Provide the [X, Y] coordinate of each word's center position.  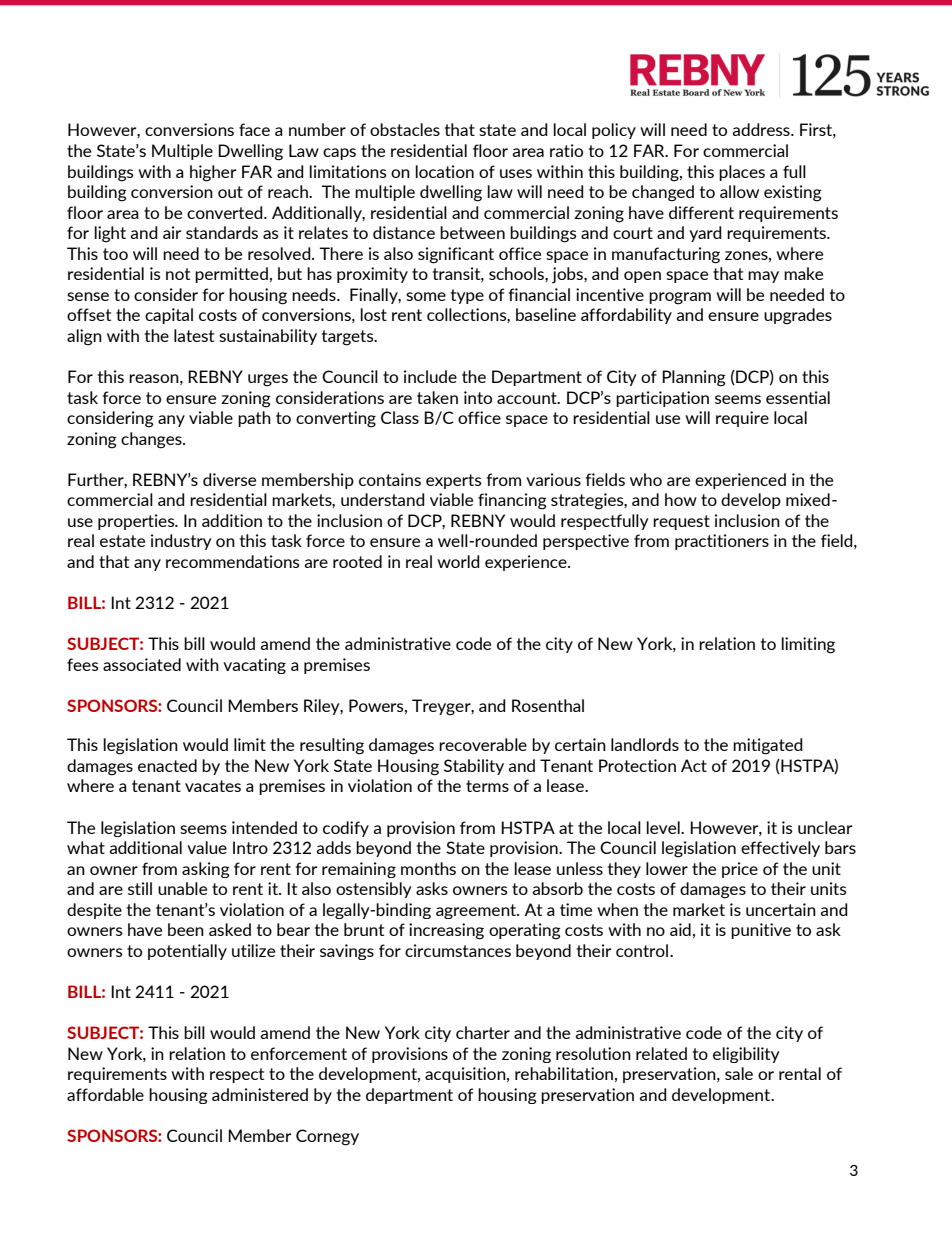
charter [483, 1032]
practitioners [722, 542]
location [444, 171]
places [742, 173]
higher [213, 173]
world [458, 561]
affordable [105, 1094]
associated [142, 664]
